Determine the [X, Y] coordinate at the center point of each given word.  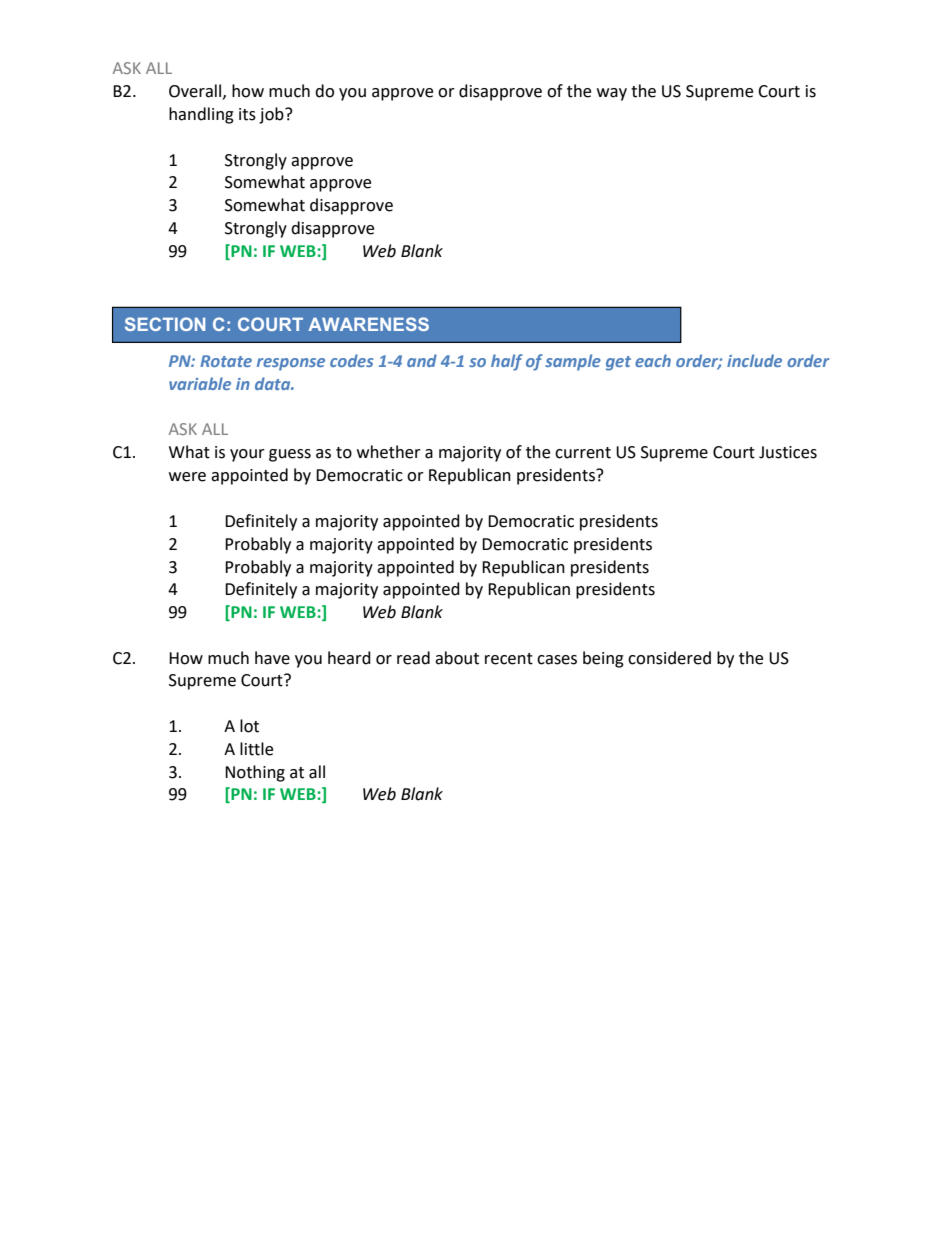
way [612, 94]
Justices [788, 452]
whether [389, 452]
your [247, 455]
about [457, 658]
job [272, 115]
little [256, 749]
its [247, 114]
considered [669, 658]
